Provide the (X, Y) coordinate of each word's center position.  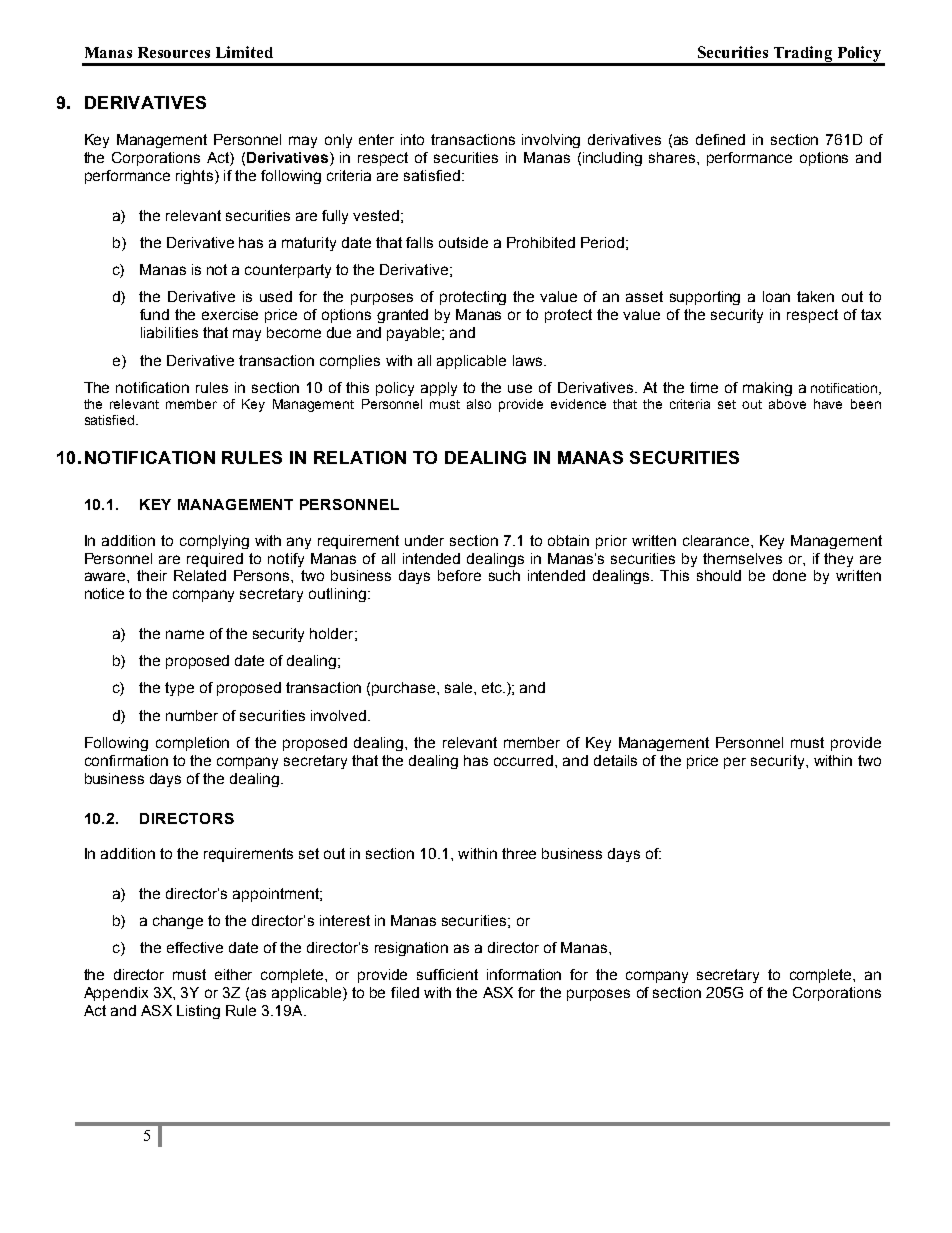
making (767, 389)
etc (493, 687)
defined (720, 139)
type (179, 689)
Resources (174, 52)
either (233, 974)
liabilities (169, 332)
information (524, 974)
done (789, 575)
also (479, 404)
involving (551, 141)
